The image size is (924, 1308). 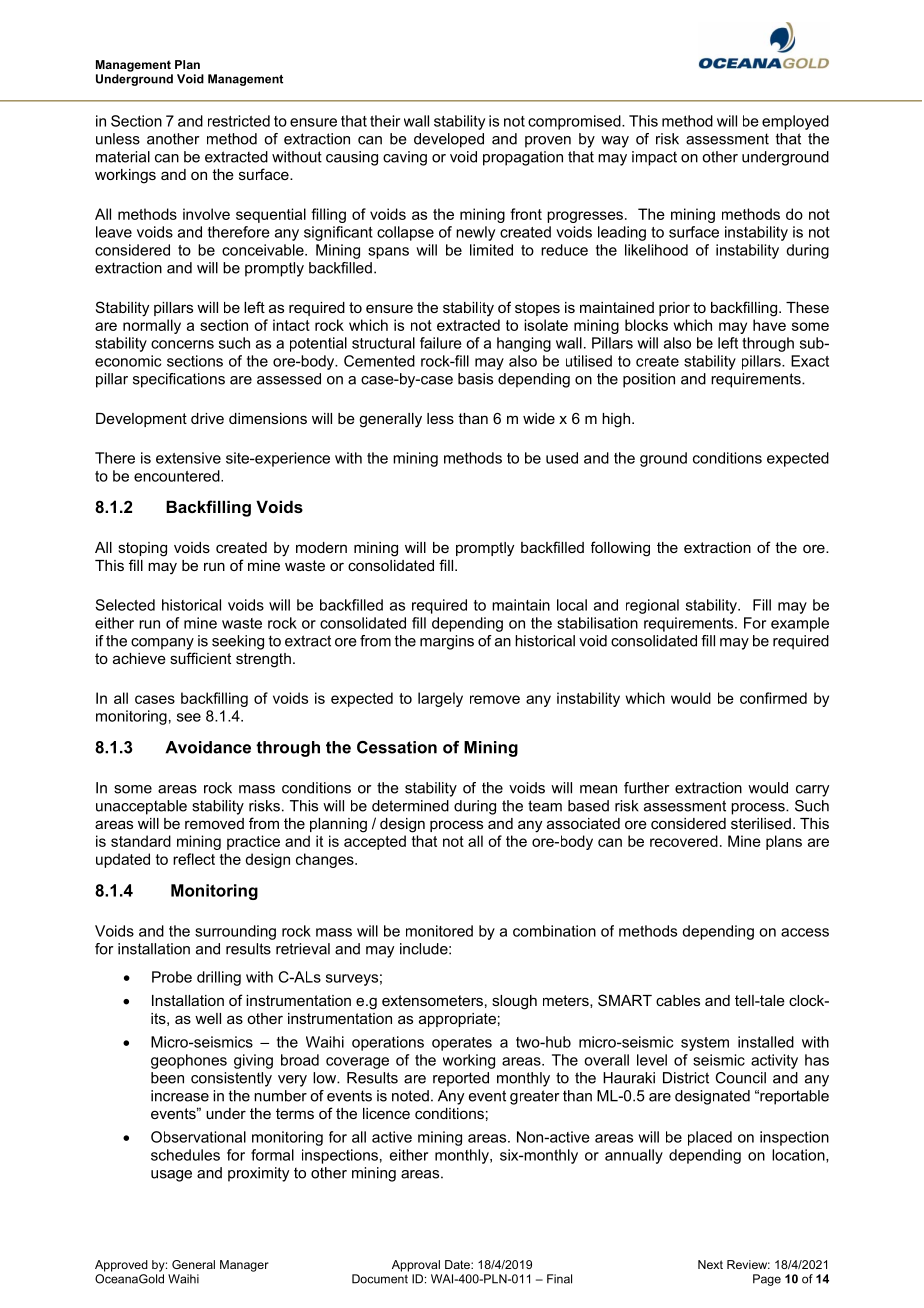 I want to click on reflect, so click(x=194, y=859).
